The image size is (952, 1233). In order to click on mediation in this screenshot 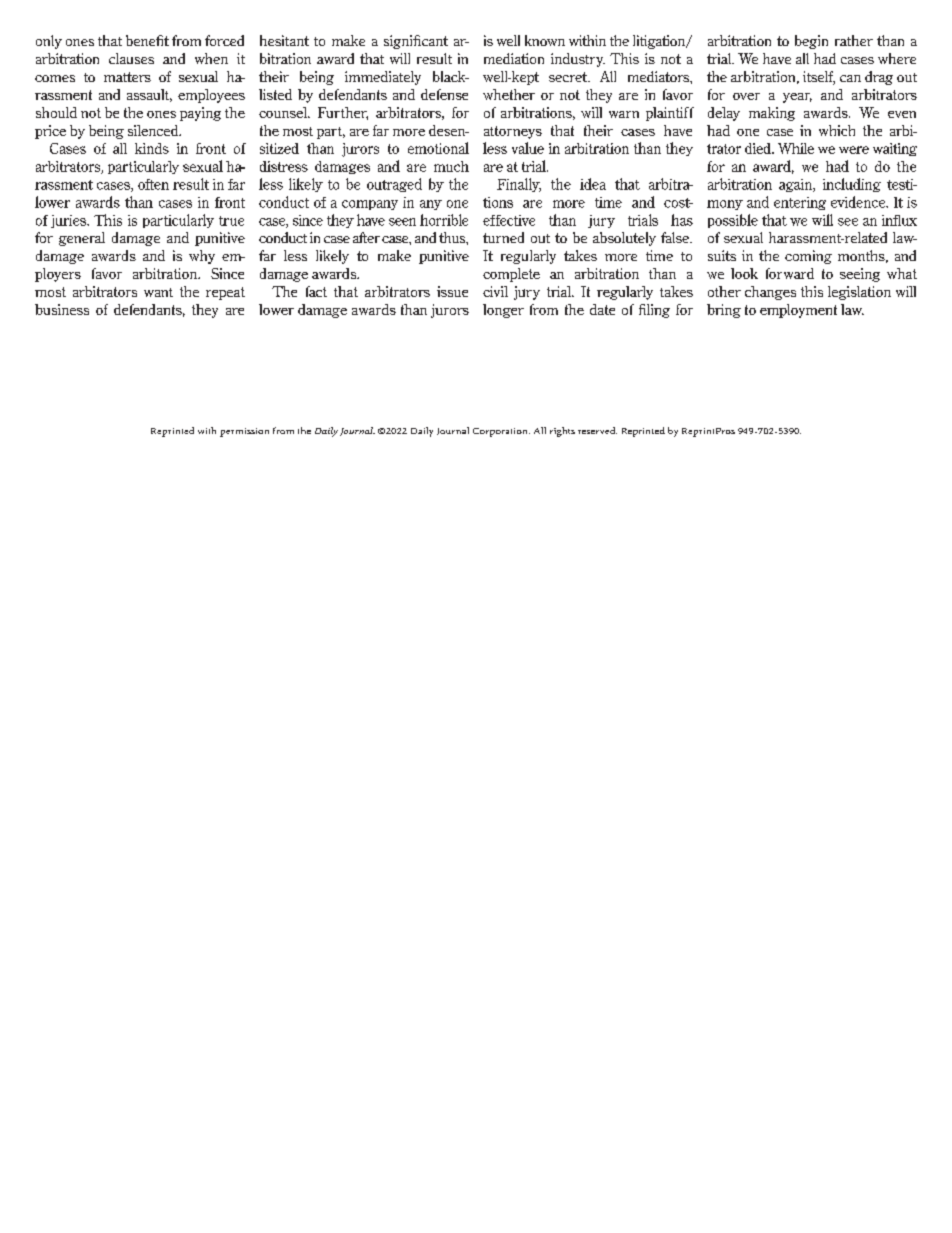, I will do `click(514, 58)`.
